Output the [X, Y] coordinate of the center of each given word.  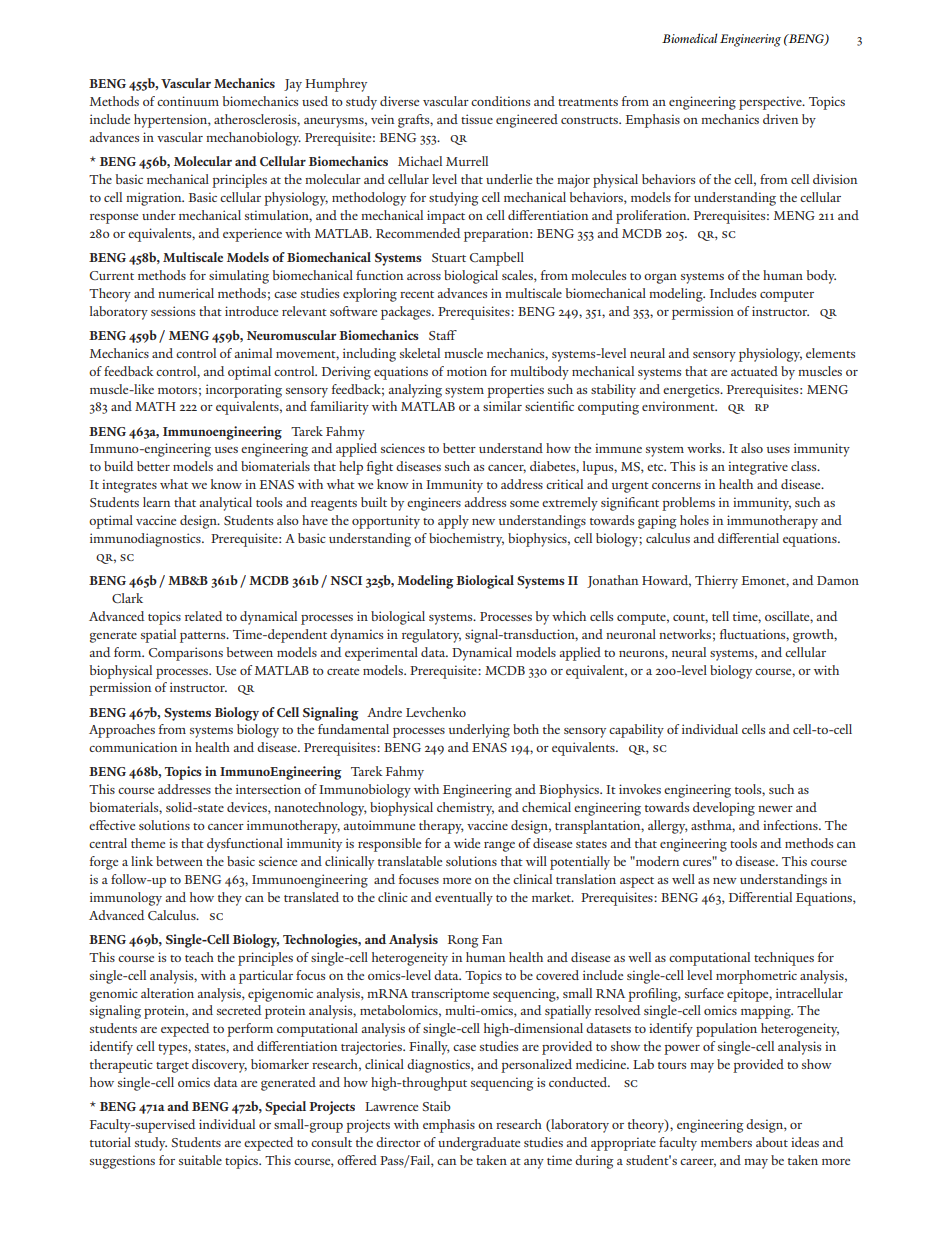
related [204, 616]
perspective [771, 103]
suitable [200, 1160]
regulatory [431, 636]
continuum [188, 101]
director [398, 1142]
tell [720, 616]
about [772, 1142]
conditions [500, 101]
